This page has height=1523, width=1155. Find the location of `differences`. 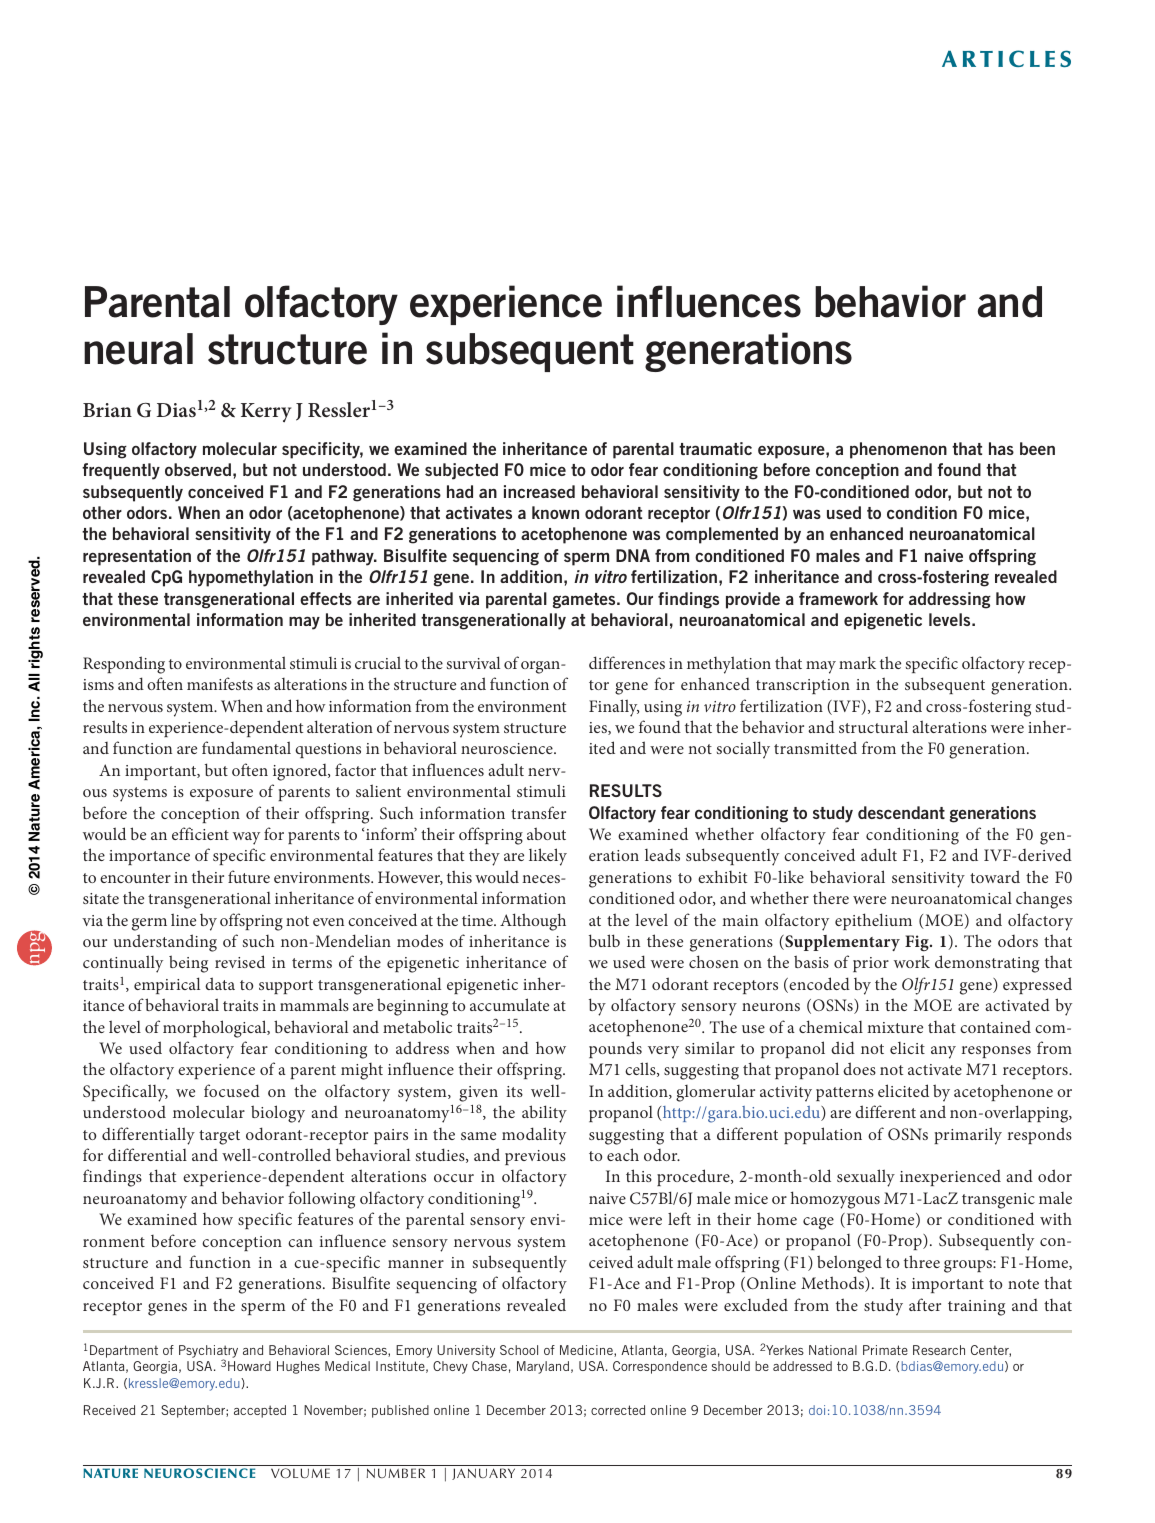

differences is located at coordinates (627, 662).
